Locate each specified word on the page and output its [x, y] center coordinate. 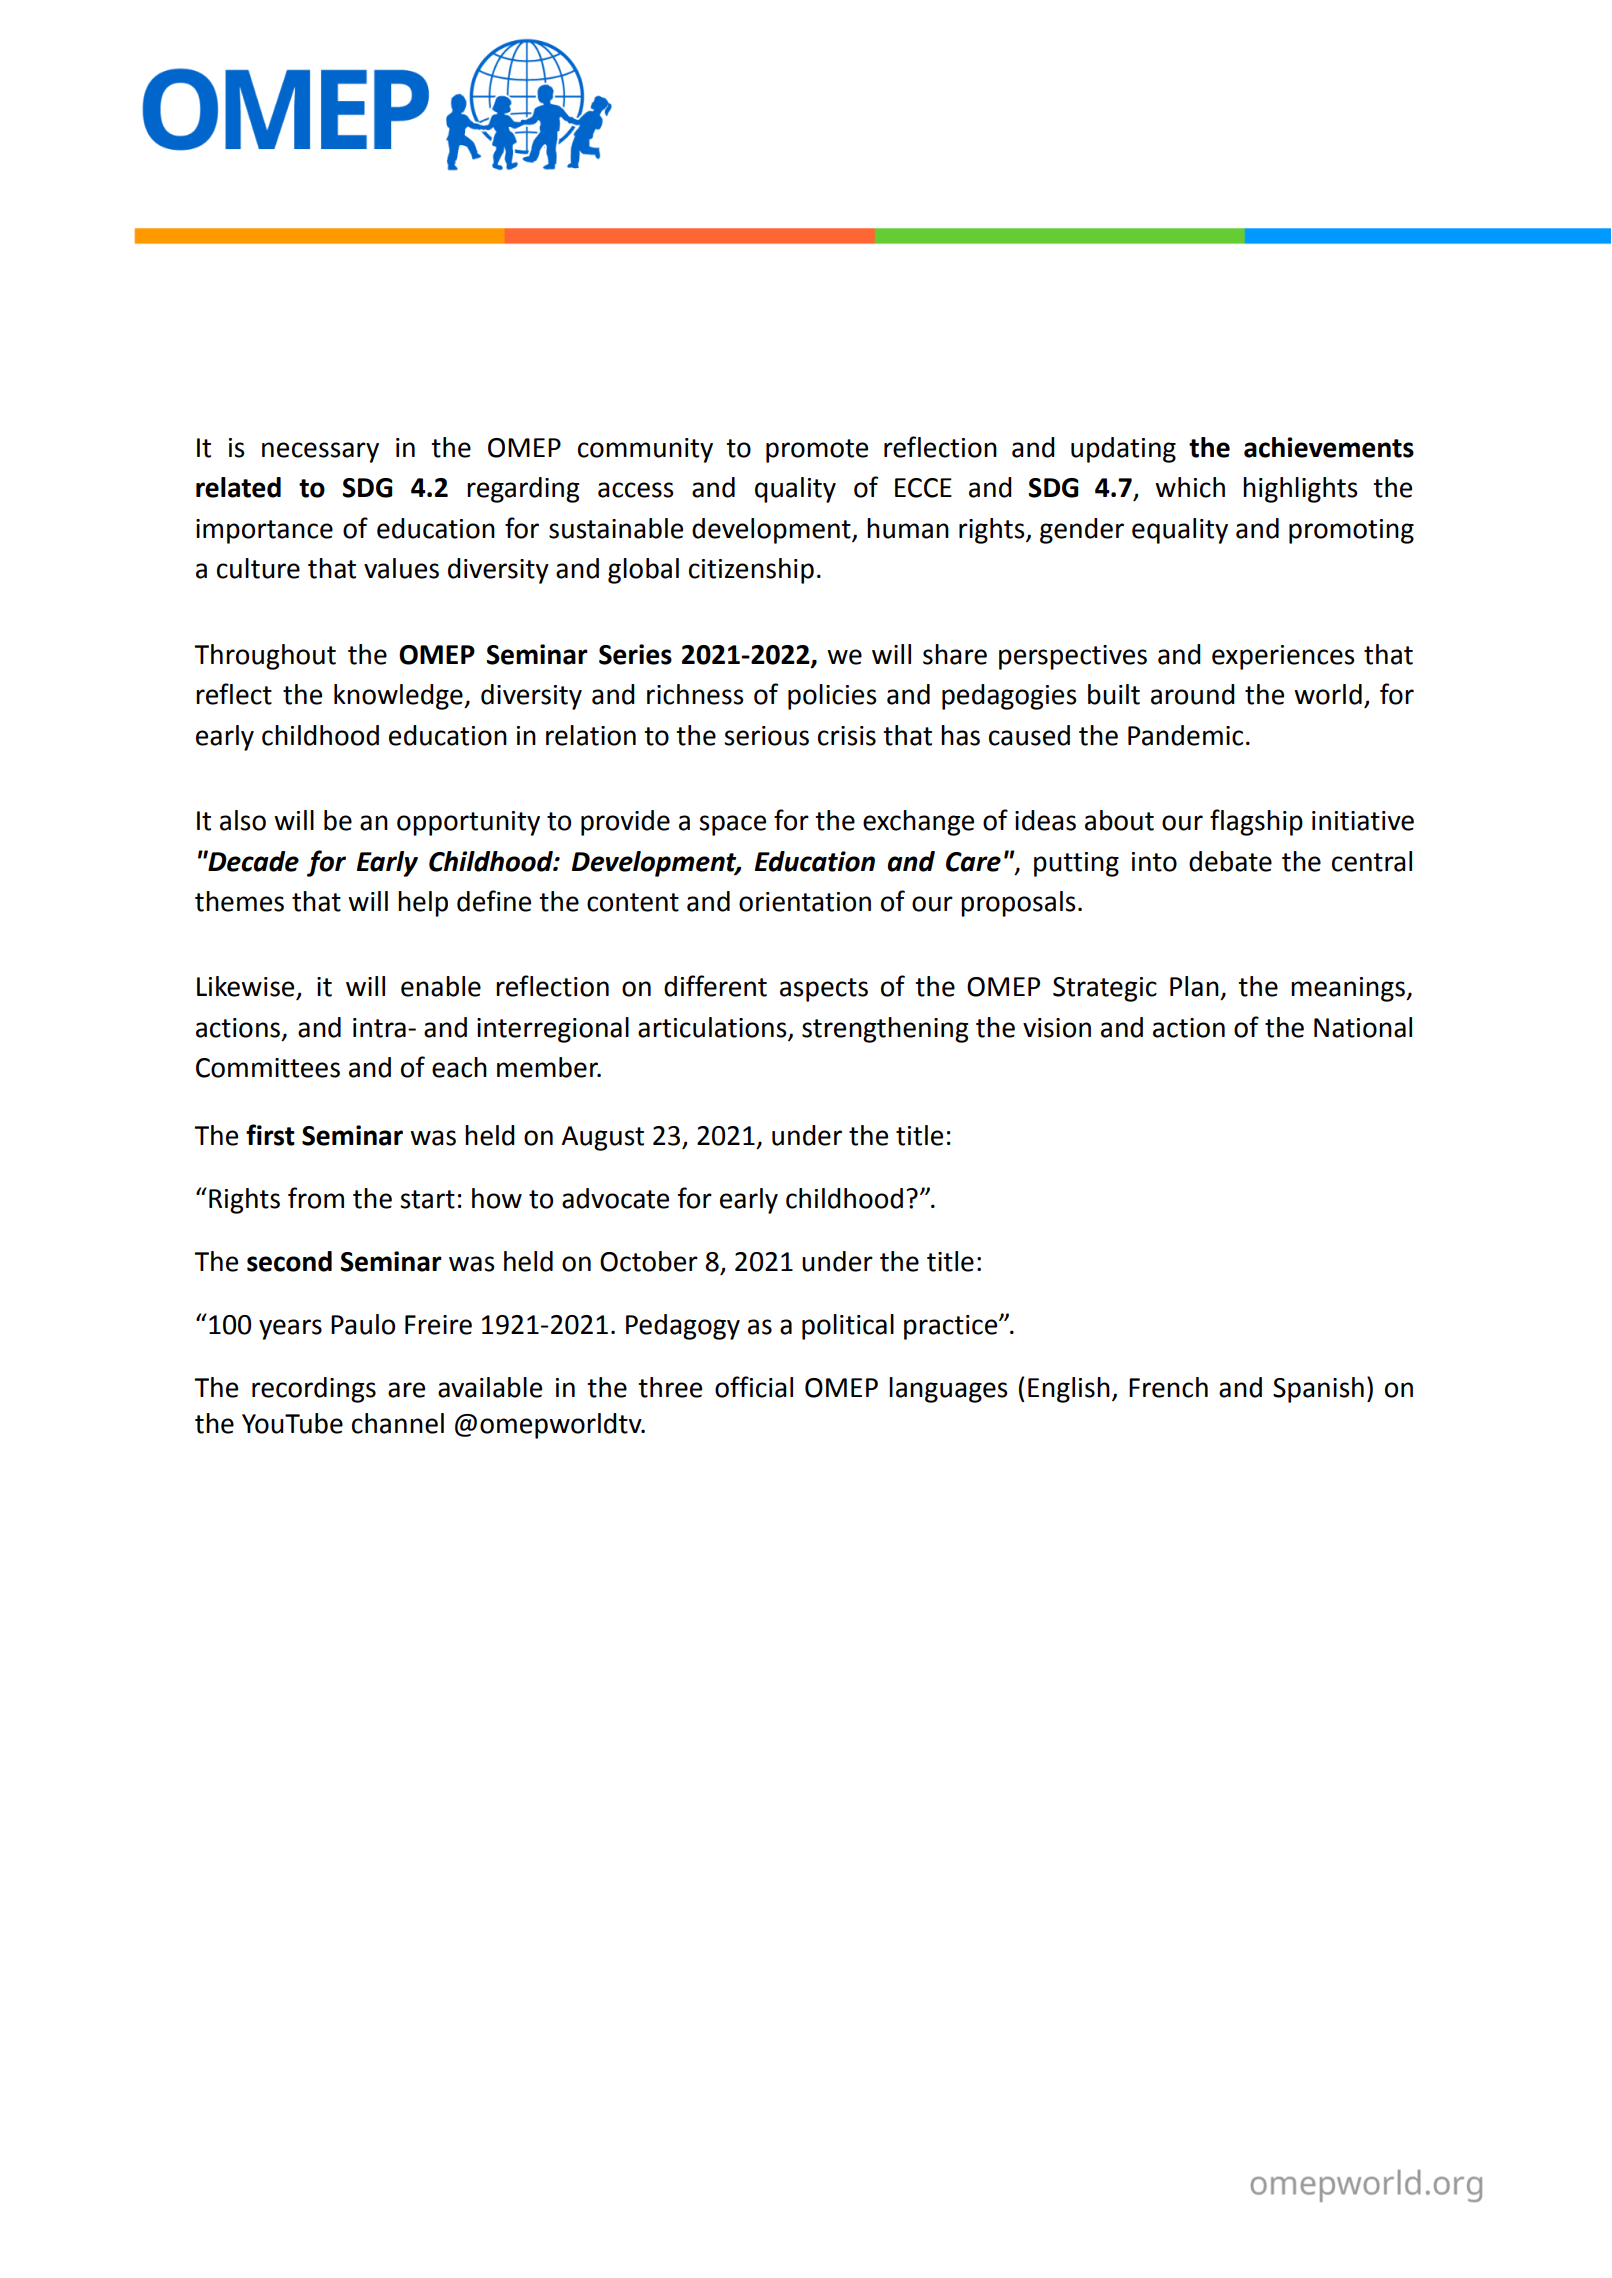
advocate [615, 1198]
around [1193, 694]
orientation [805, 902]
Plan [1194, 986]
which [1190, 487]
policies [832, 697]
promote [817, 451]
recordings [314, 1390]
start [427, 1199]
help [423, 904]
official [754, 1387]
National [1363, 1027]
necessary [320, 452]
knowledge [399, 697]
